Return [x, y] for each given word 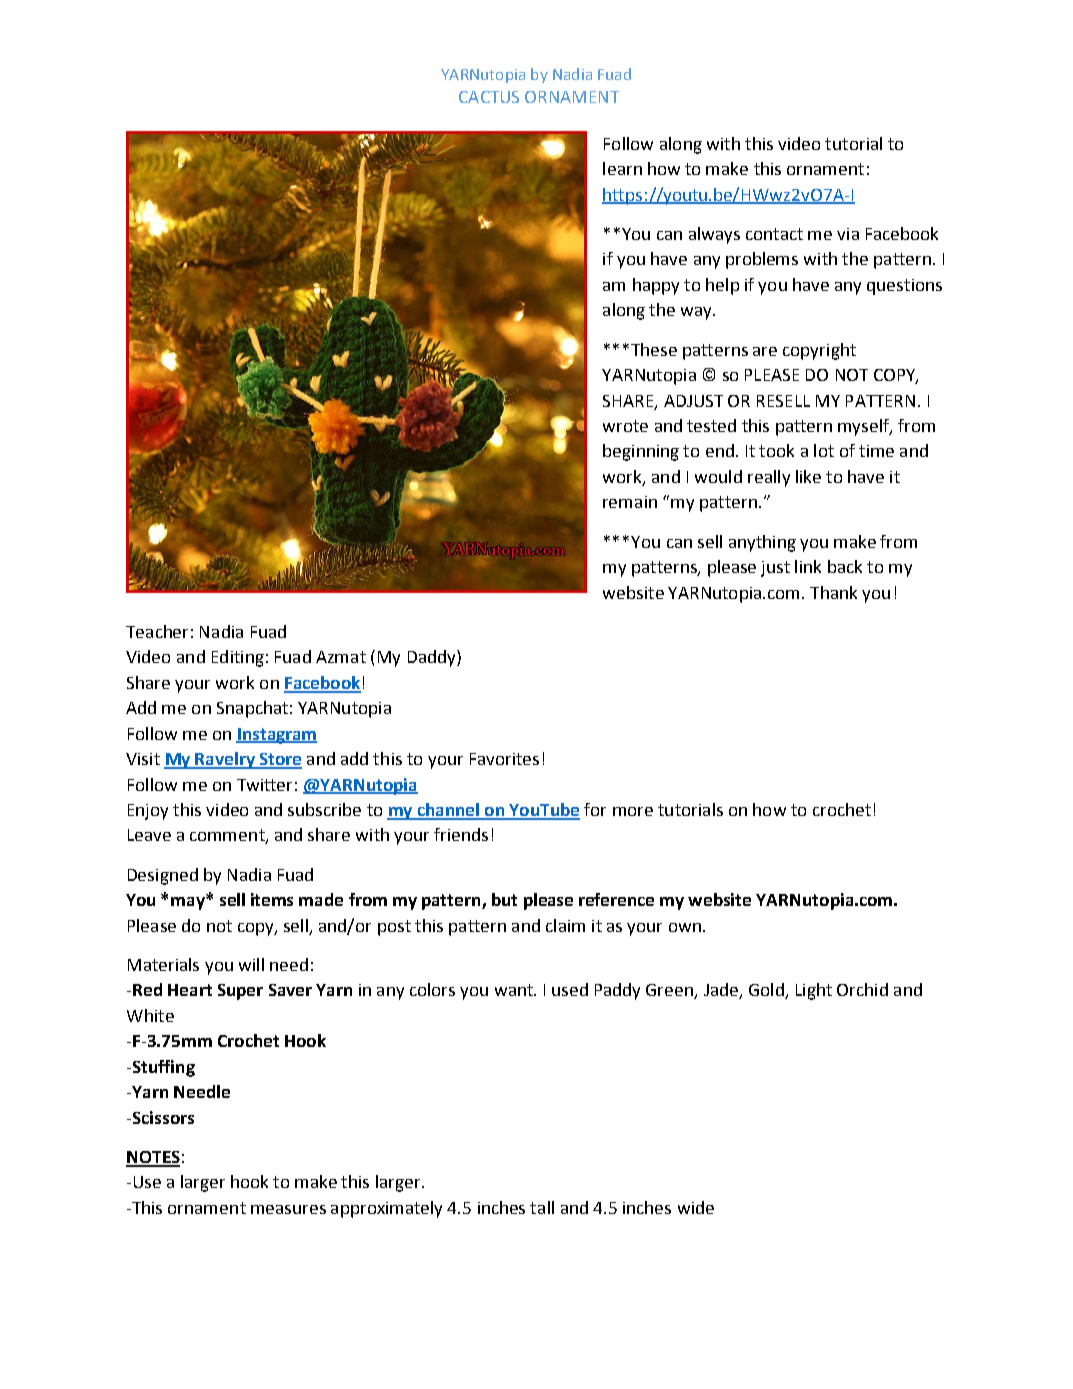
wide [696, 1207]
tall [542, 1207]
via [848, 234]
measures [288, 1209]
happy [656, 286]
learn [622, 168]
